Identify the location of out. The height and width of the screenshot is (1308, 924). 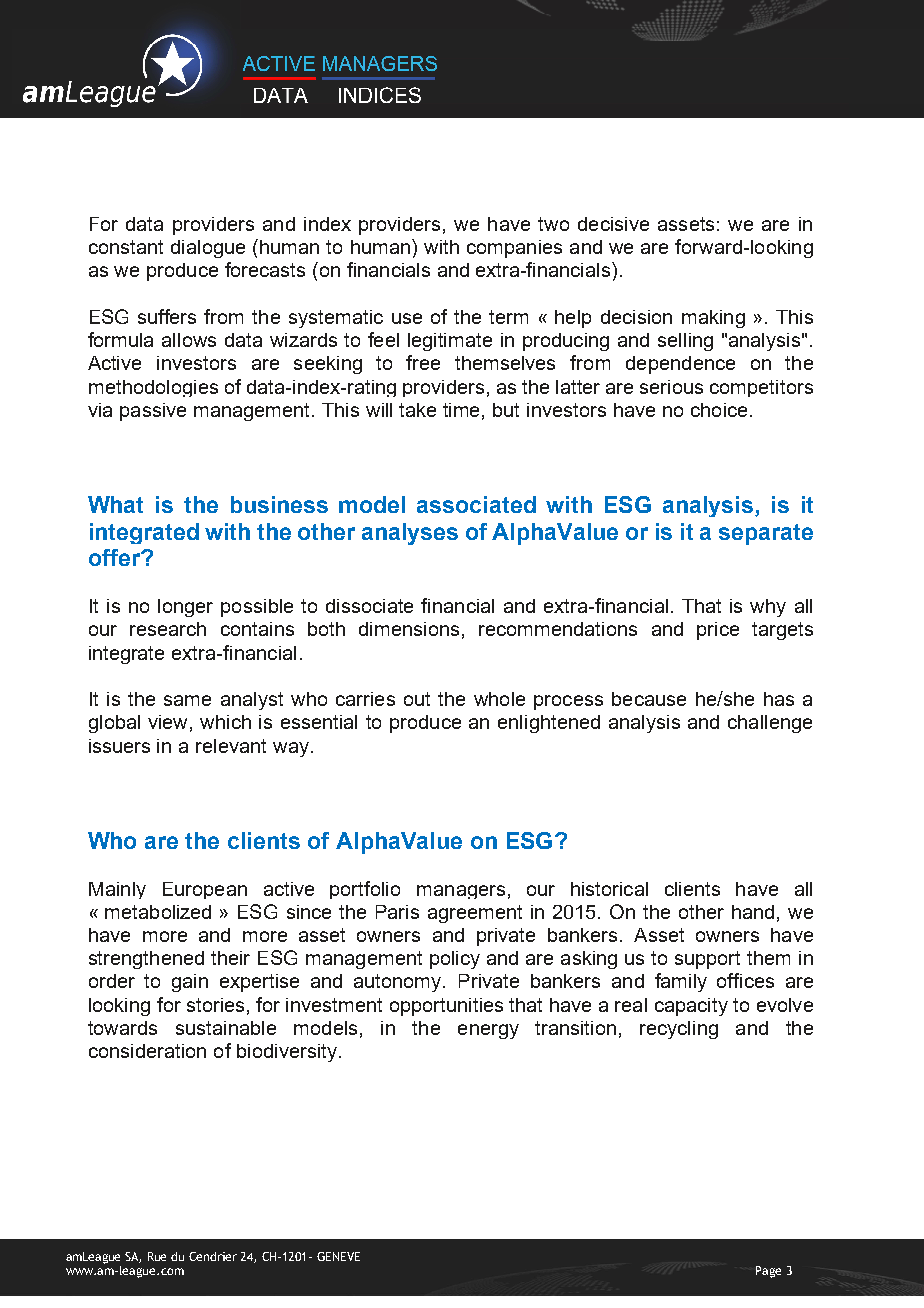
(417, 699).
